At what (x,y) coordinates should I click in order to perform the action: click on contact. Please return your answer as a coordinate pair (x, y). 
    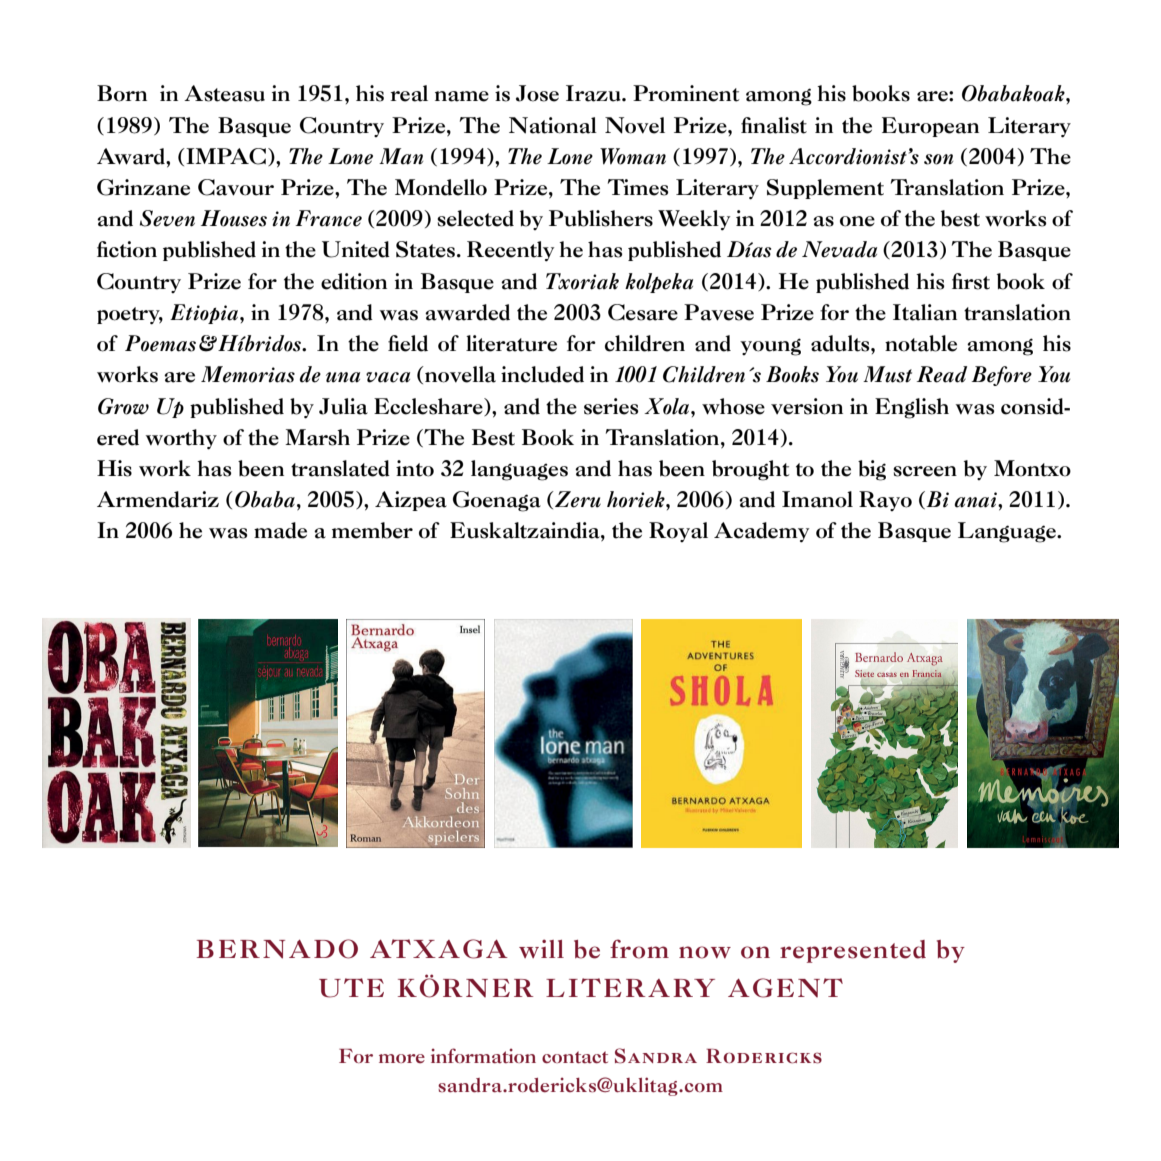
    Looking at the image, I should click on (575, 1057).
